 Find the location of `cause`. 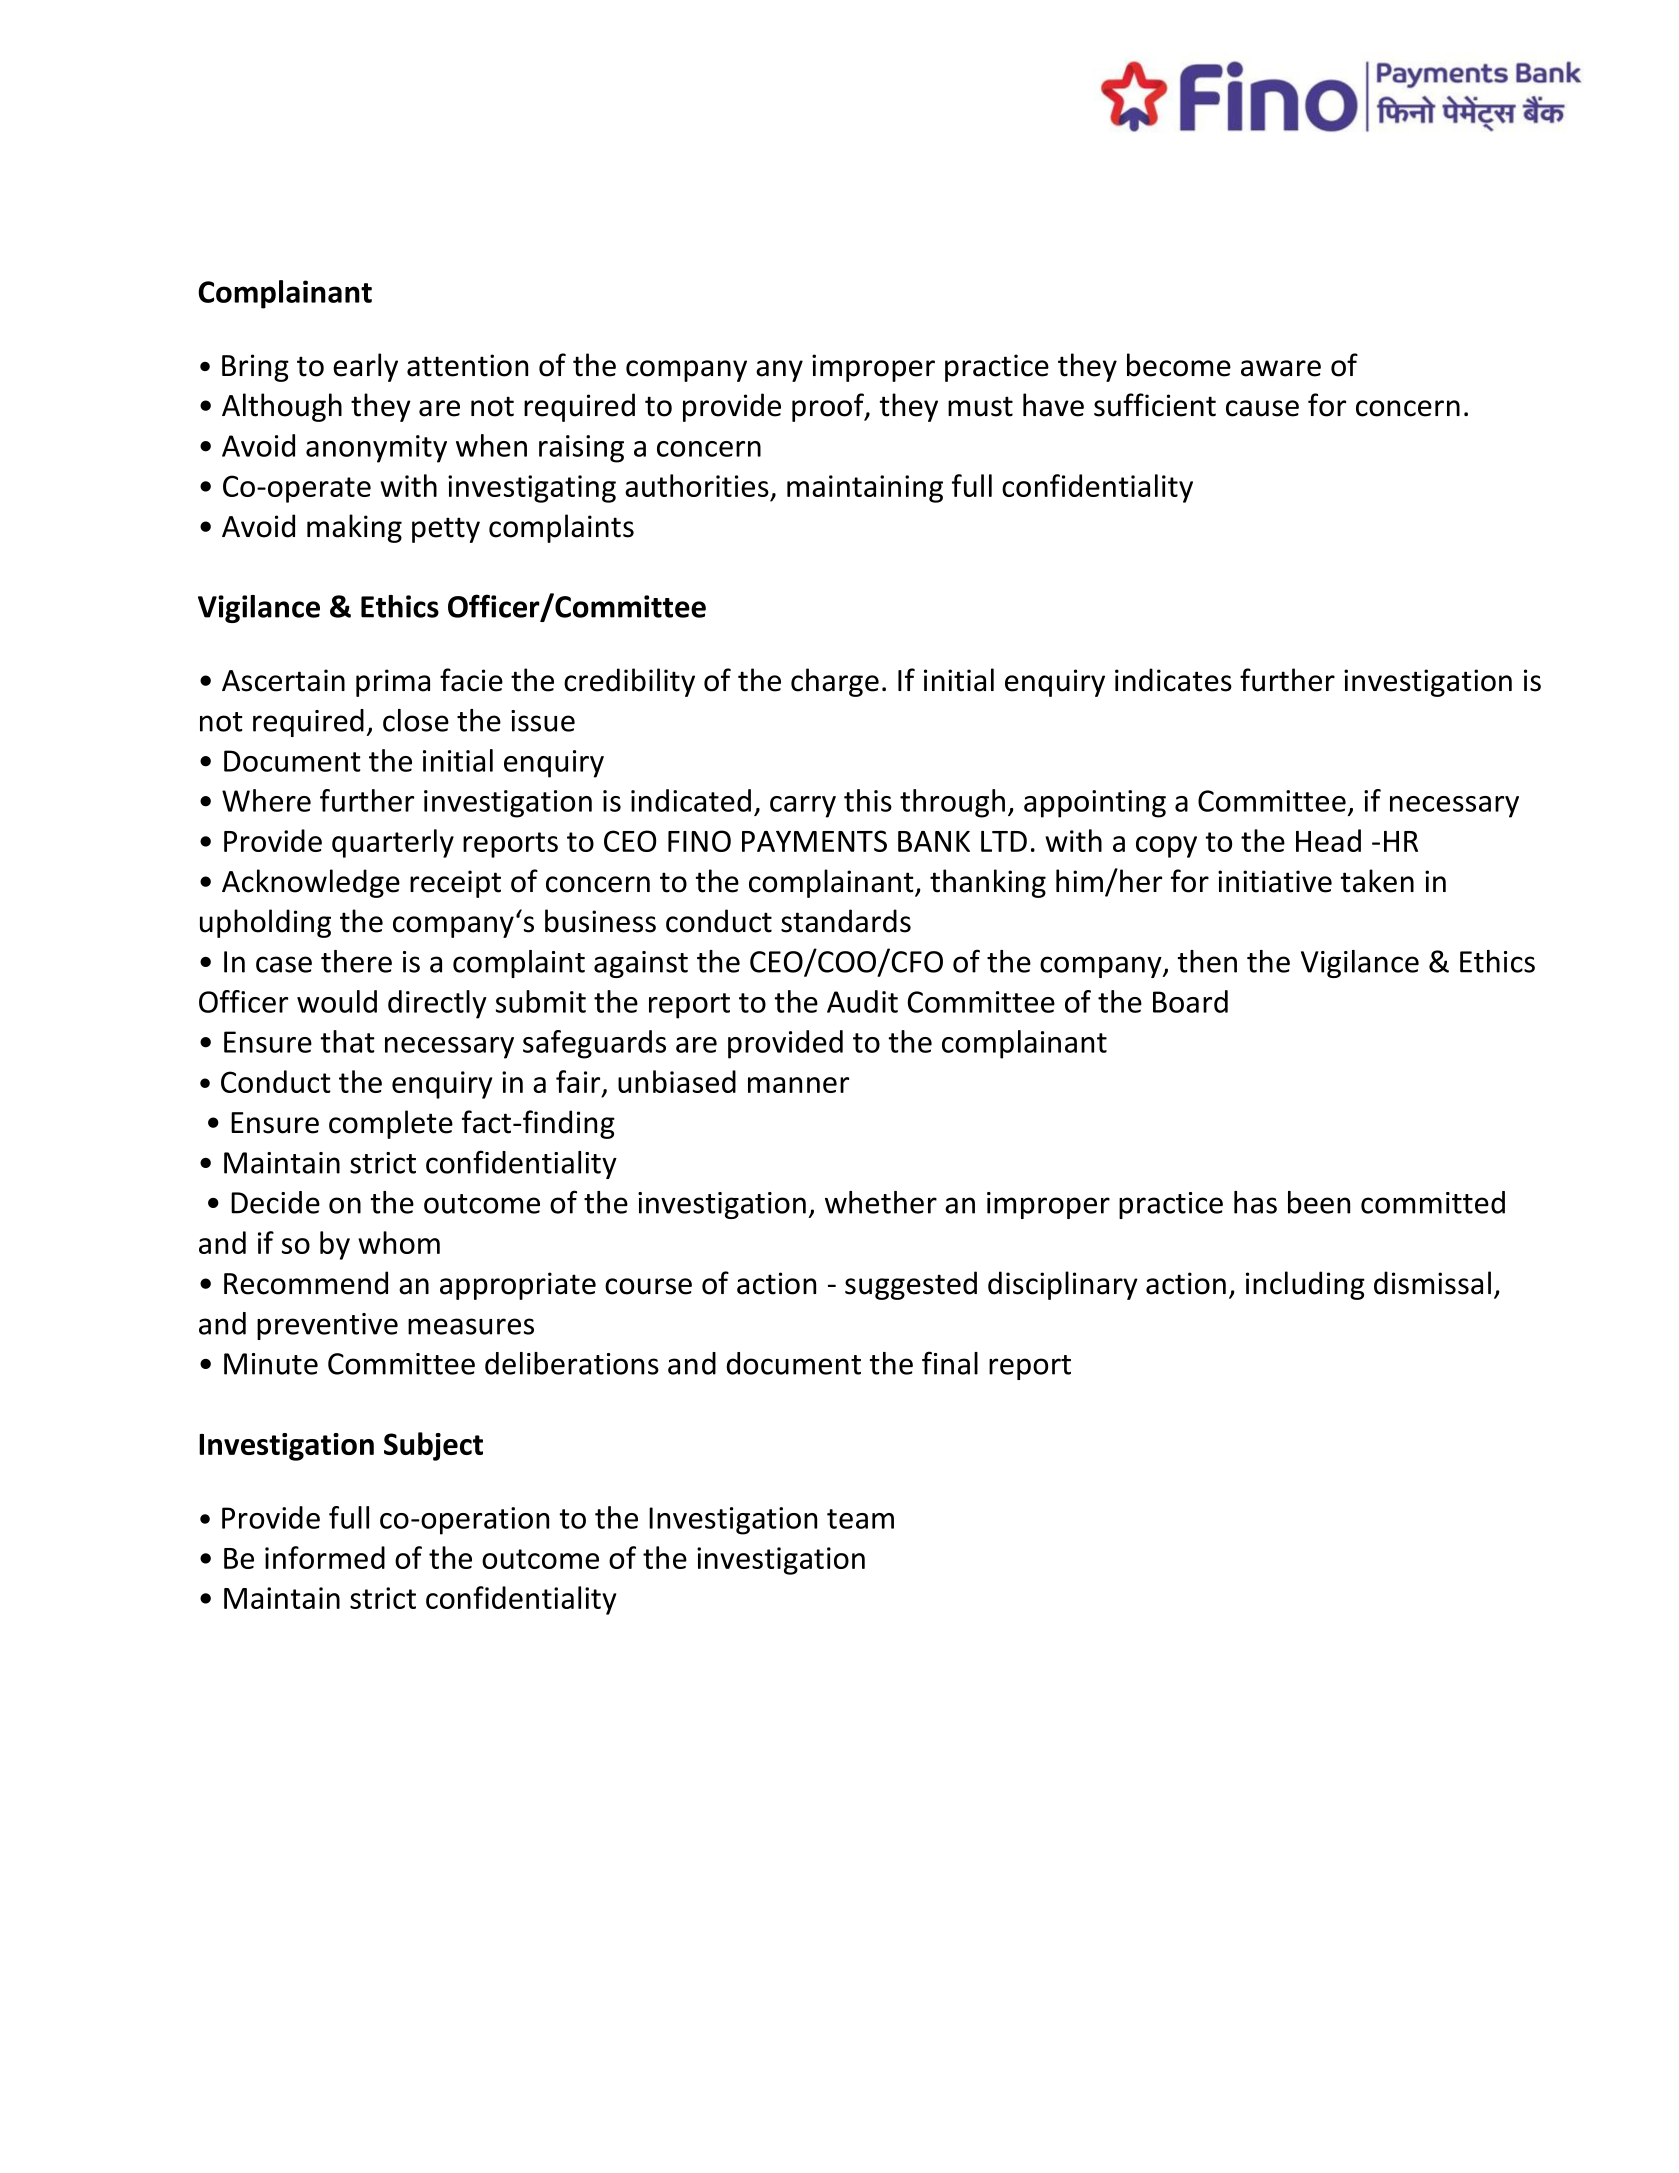

cause is located at coordinates (1262, 408).
